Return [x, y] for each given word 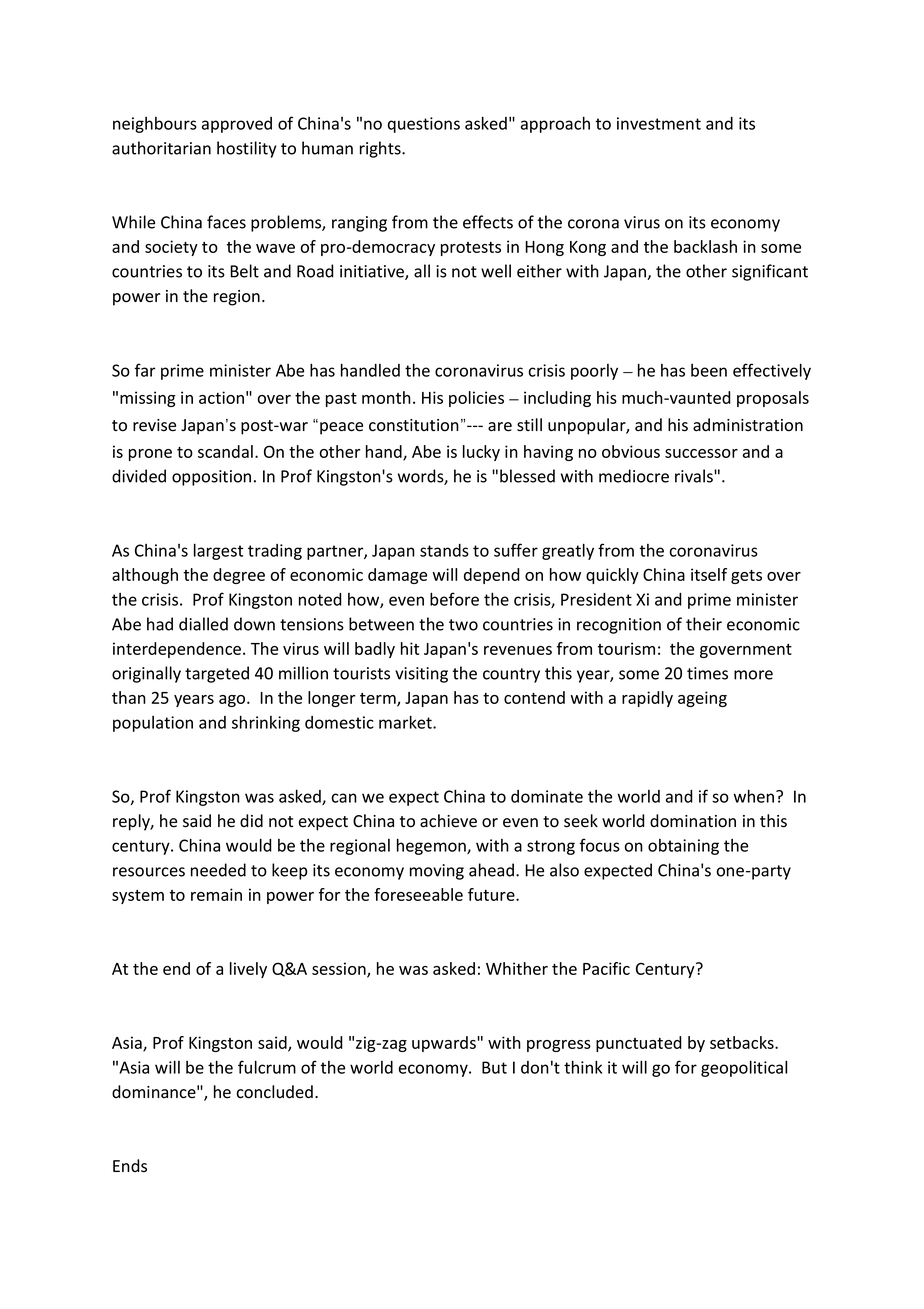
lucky [481, 453]
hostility [247, 149]
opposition [211, 478]
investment [659, 123]
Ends [130, 1166]
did [251, 820]
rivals [695, 476]
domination [693, 821]
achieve [448, 821]
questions [424, 125]
